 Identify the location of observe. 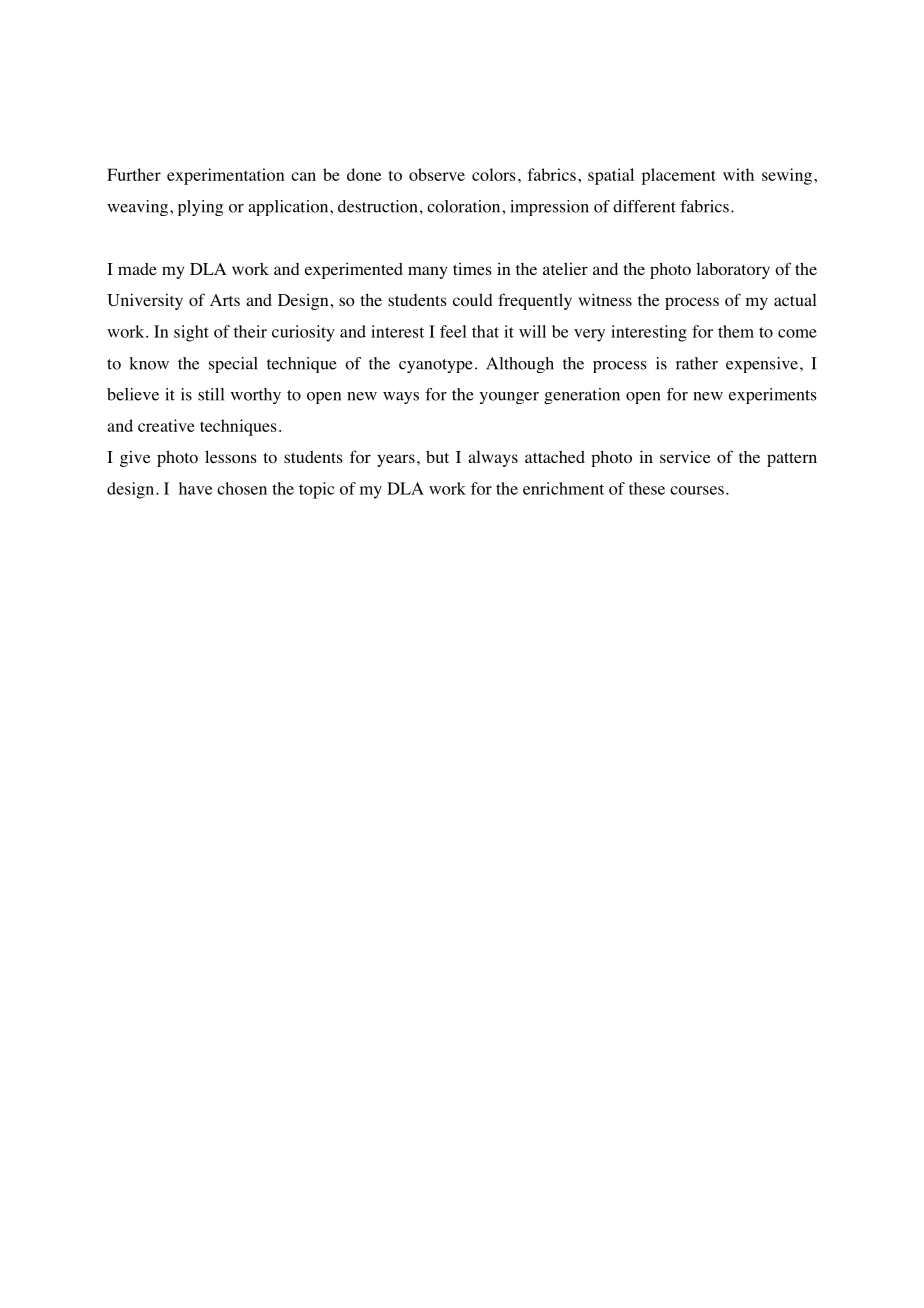
(437, 174).
